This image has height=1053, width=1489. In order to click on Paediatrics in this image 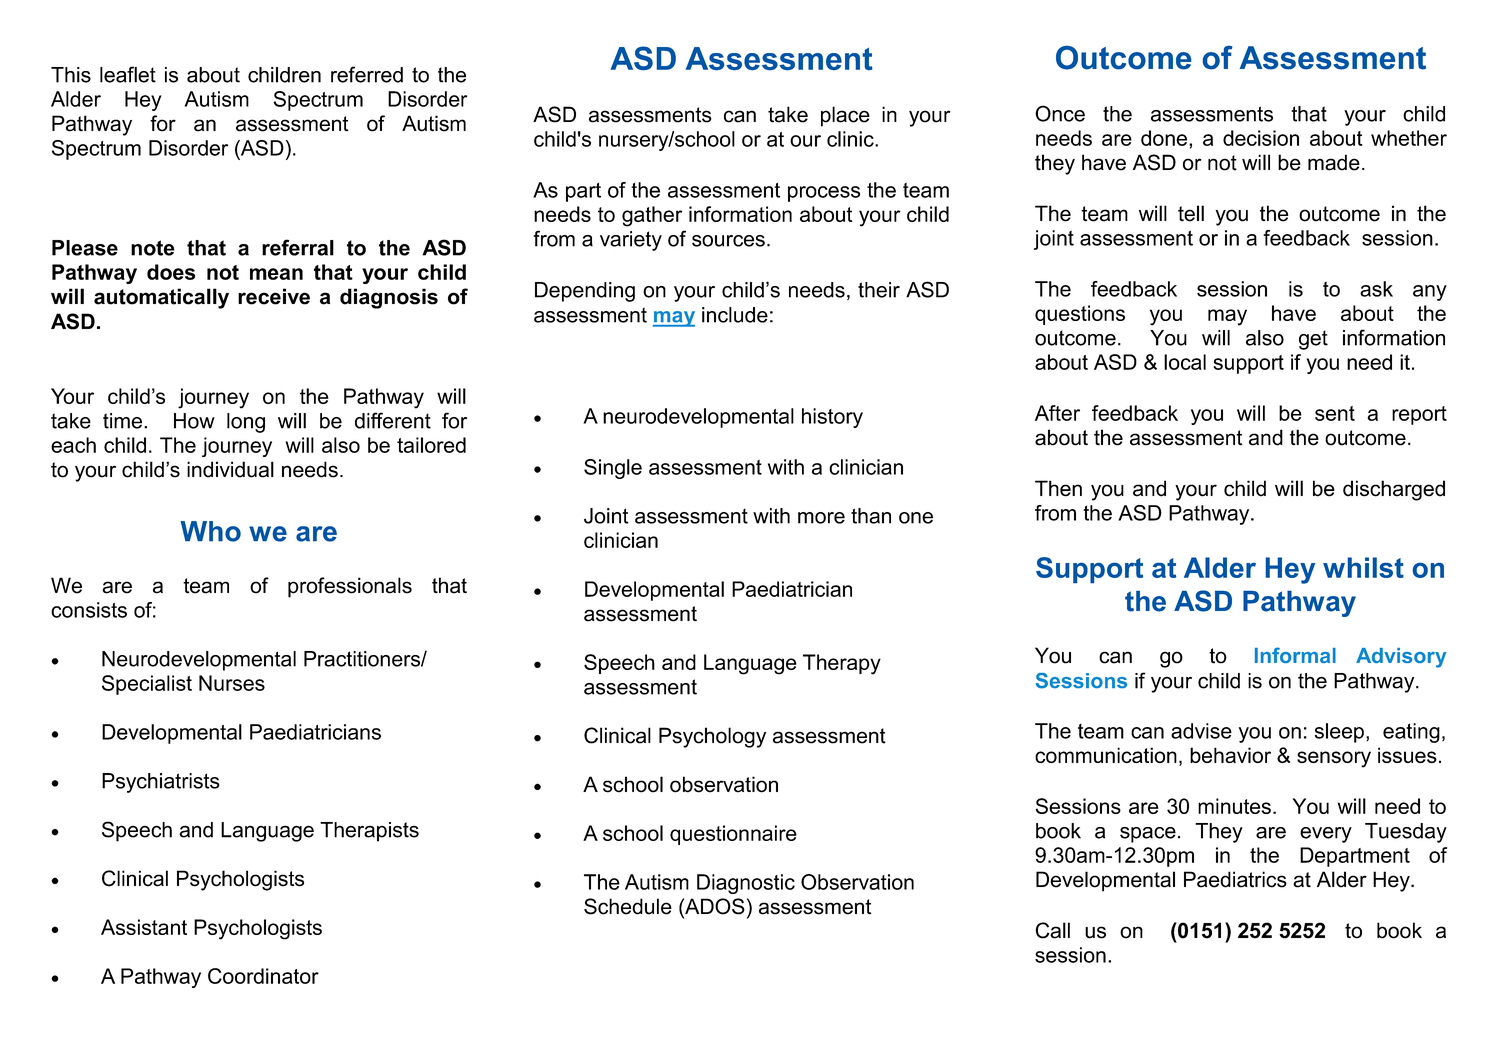, I will do `click(1235, 879)`.
